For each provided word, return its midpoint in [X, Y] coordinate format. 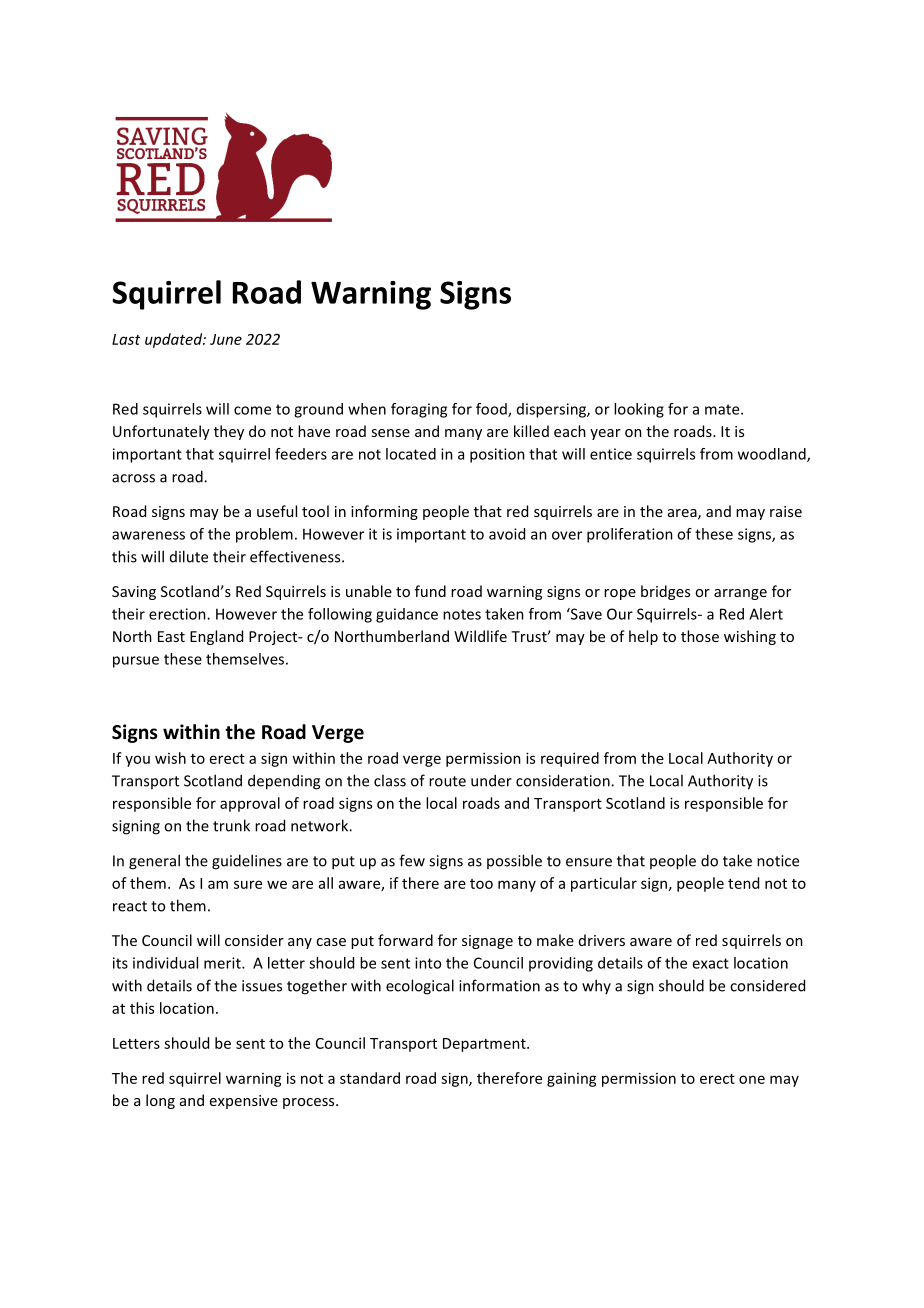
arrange [740, 594]
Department [485, 1045]
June [226, 339]
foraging [419, 410]
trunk [231, 825]
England [216, 637]
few [412, 860]
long [160, 1101]
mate [723, 409]
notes [462, 614]
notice [778, 861]
